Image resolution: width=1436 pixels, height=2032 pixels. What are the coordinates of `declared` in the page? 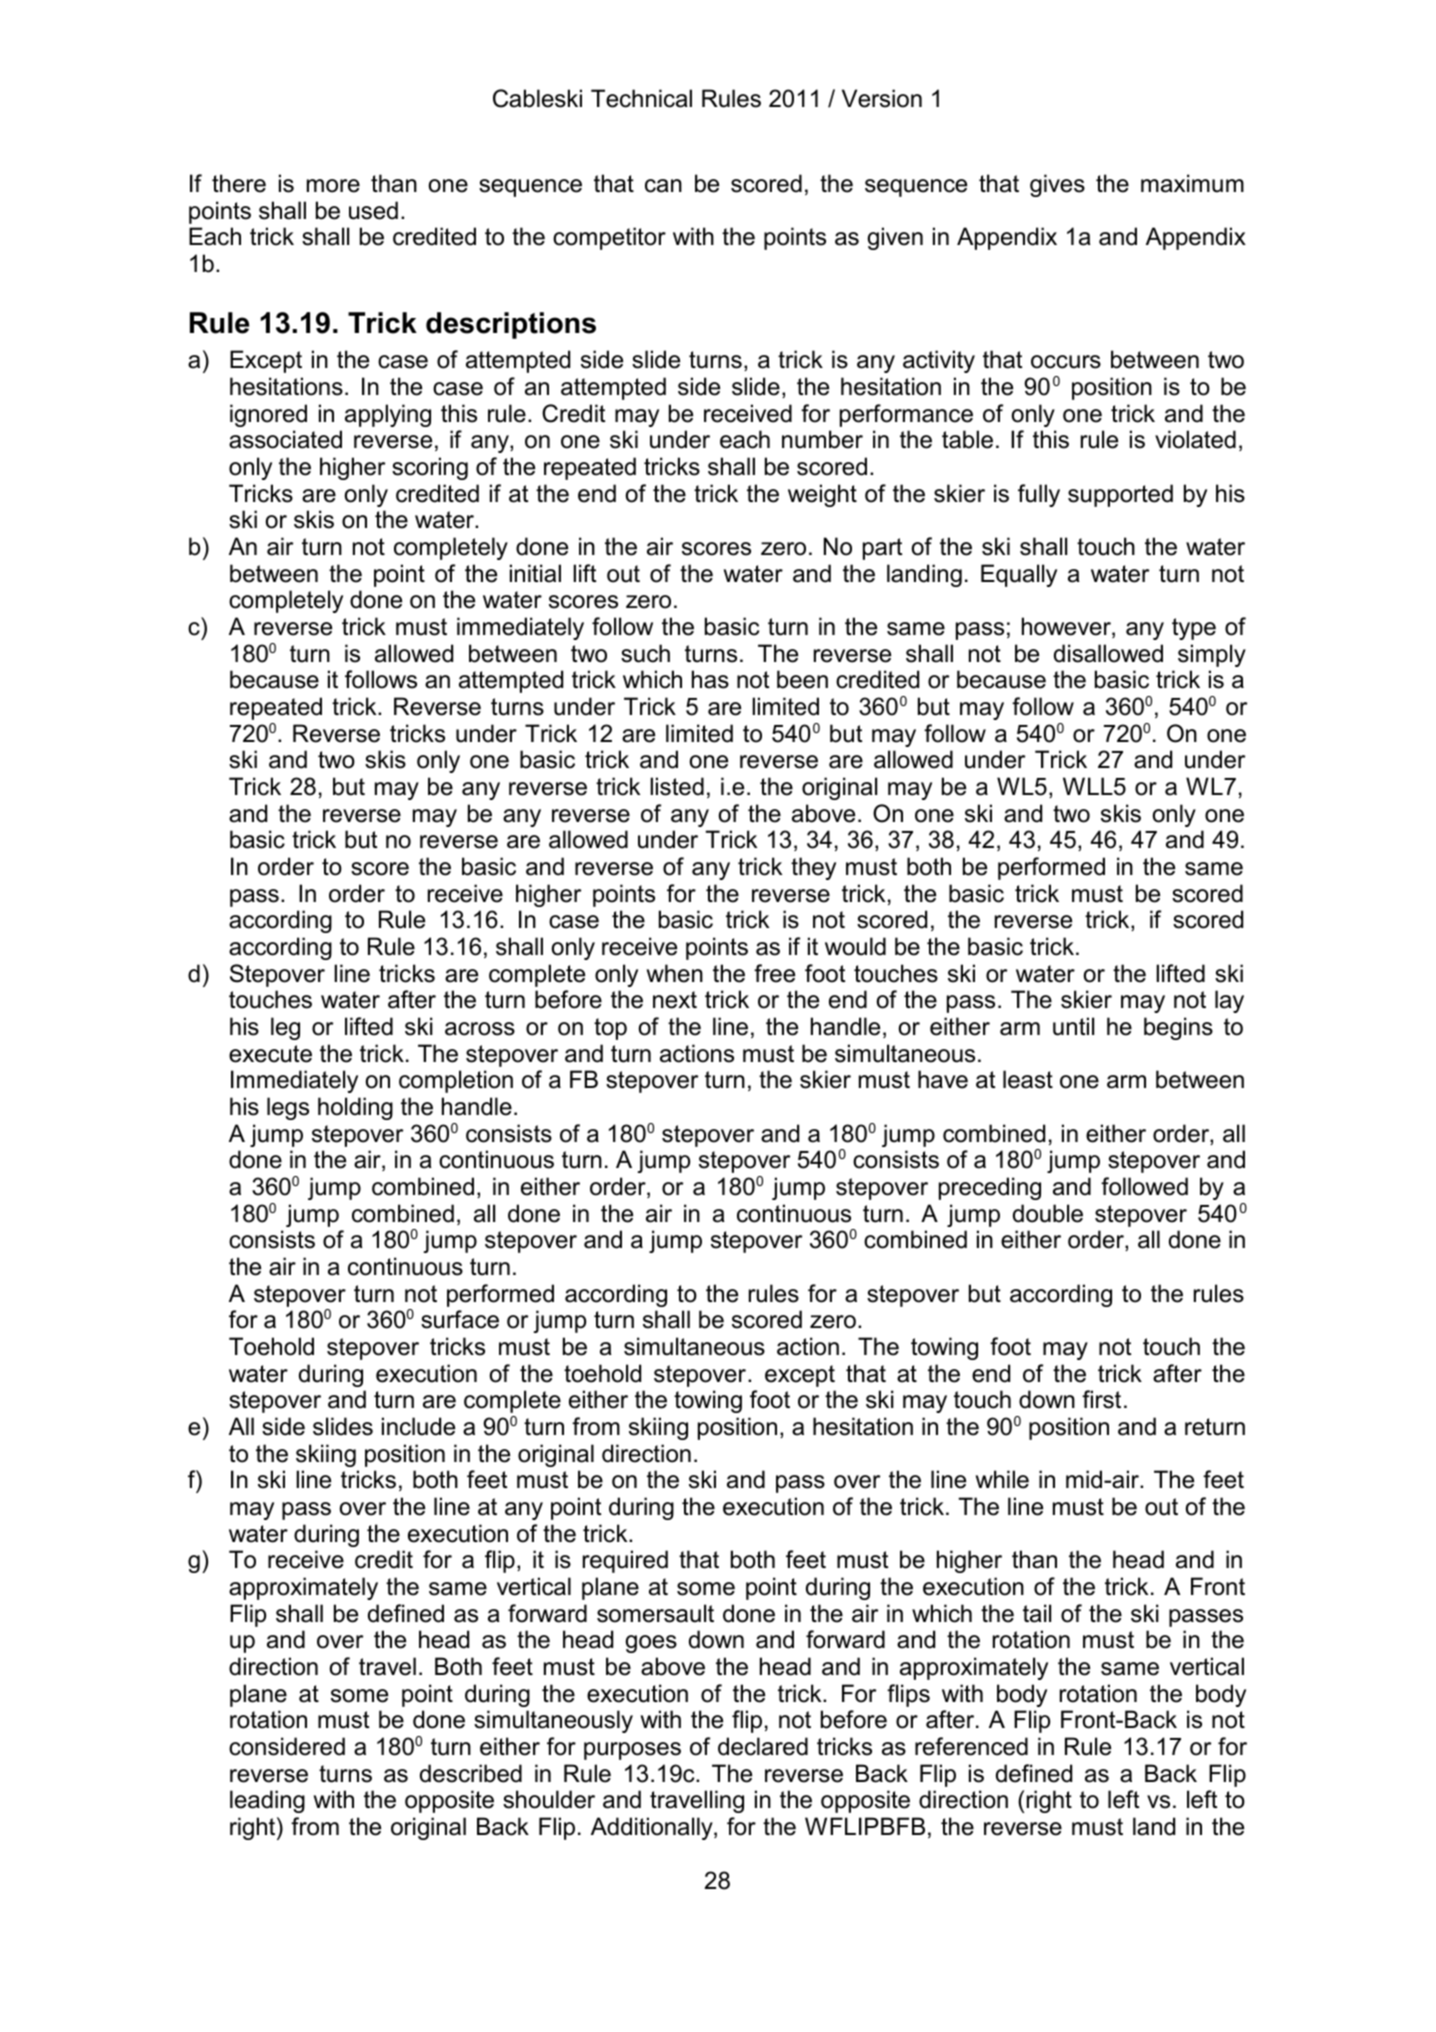 It's located at (763, 1746).
